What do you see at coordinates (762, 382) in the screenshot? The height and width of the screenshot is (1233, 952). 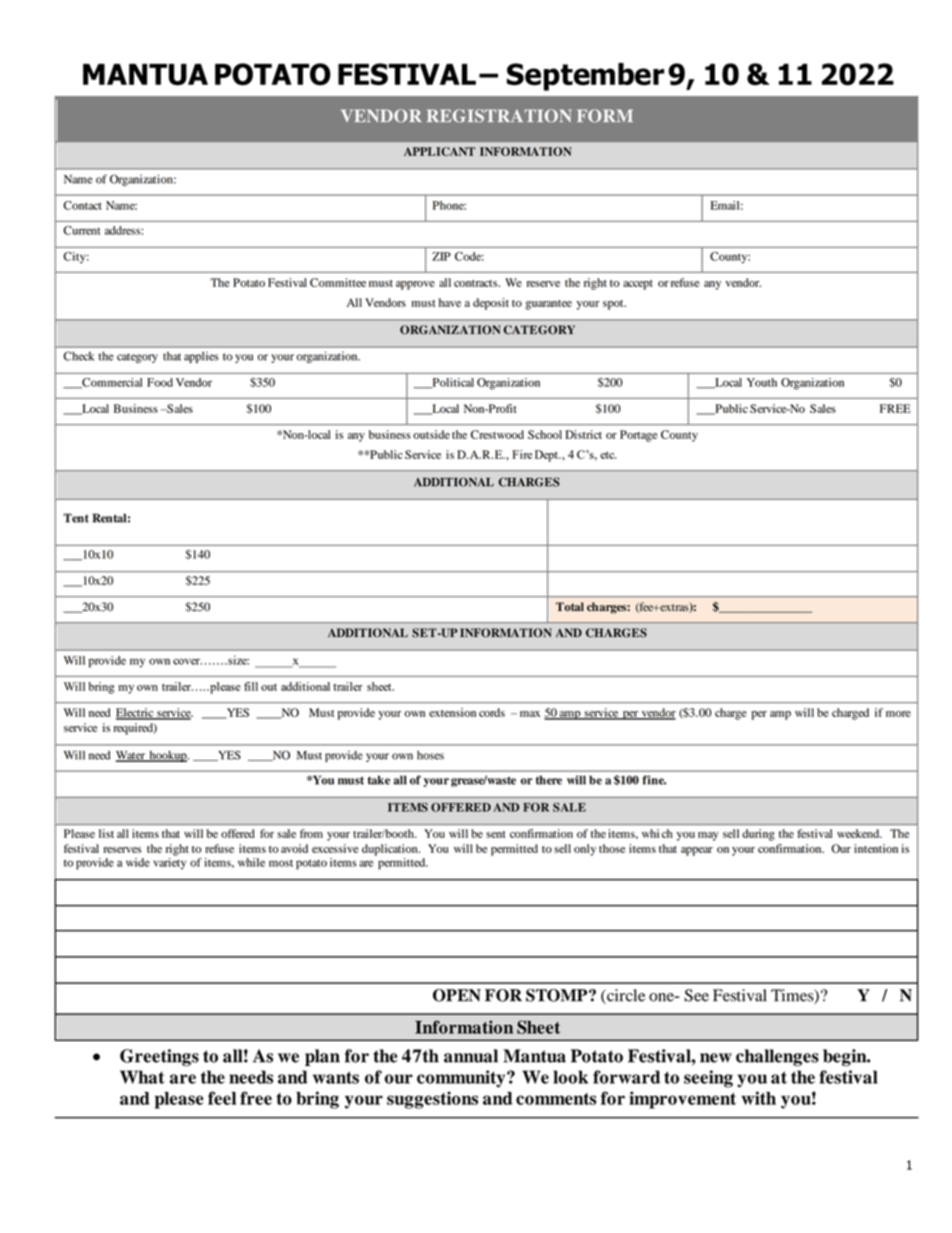 I see `Youth` at bounding box center [762, 382].
